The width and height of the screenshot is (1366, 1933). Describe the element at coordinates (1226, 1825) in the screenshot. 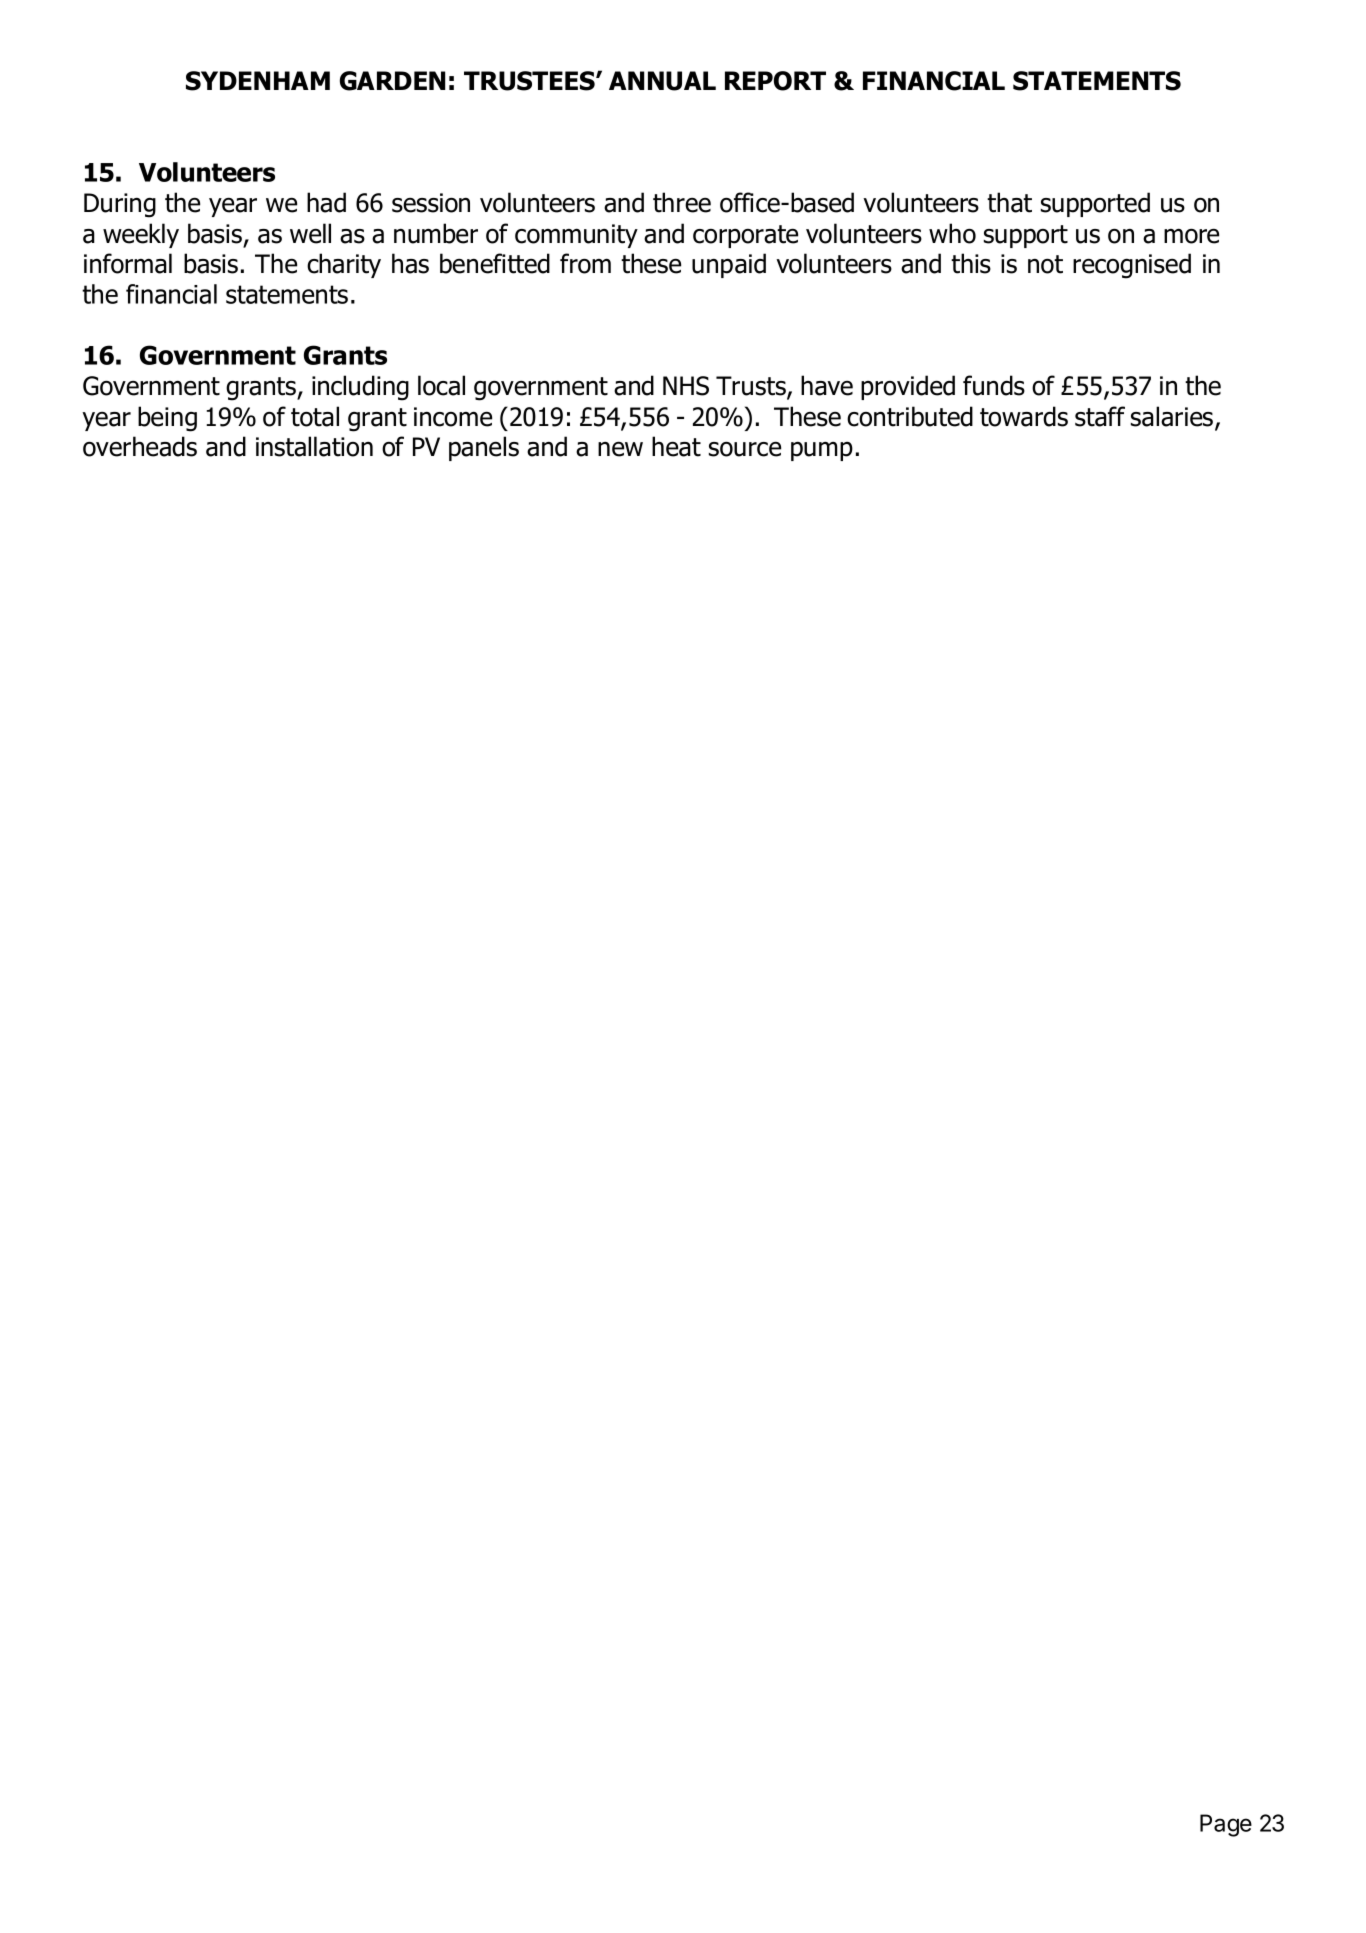

I see `Page` at that location.
